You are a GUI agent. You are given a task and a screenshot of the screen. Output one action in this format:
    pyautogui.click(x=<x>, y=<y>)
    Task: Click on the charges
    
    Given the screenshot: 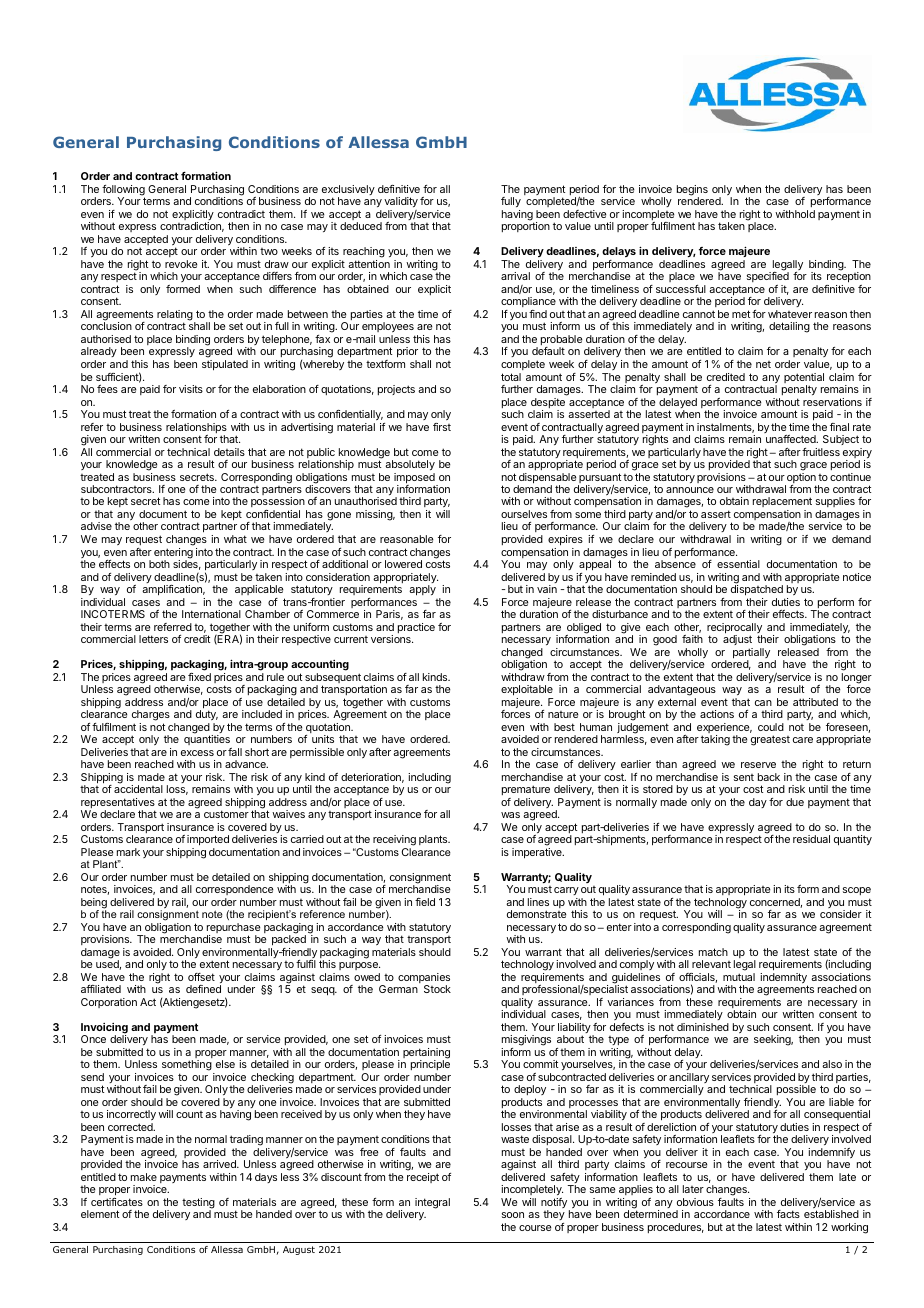 What is the action you would take?
    pyautogui.click(x=151, y=717)
